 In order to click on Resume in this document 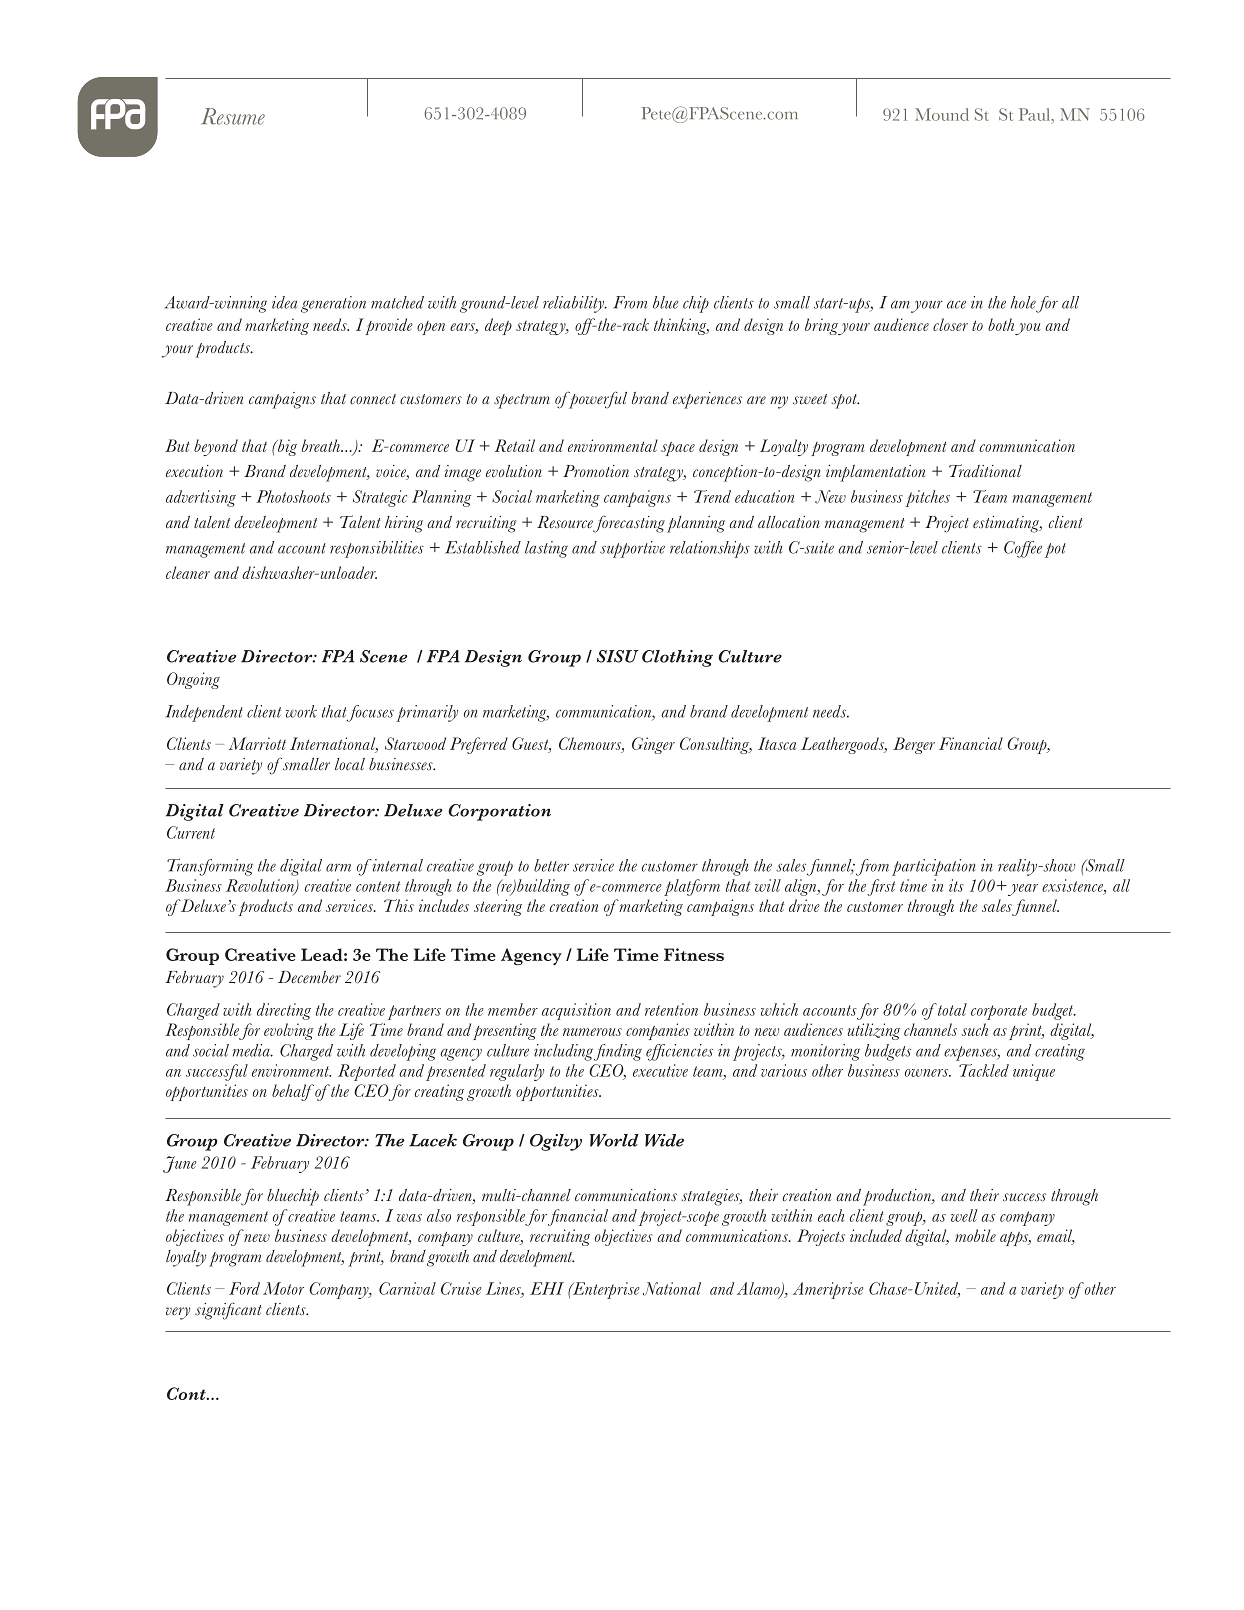, I will do `click(233, 116)`.
